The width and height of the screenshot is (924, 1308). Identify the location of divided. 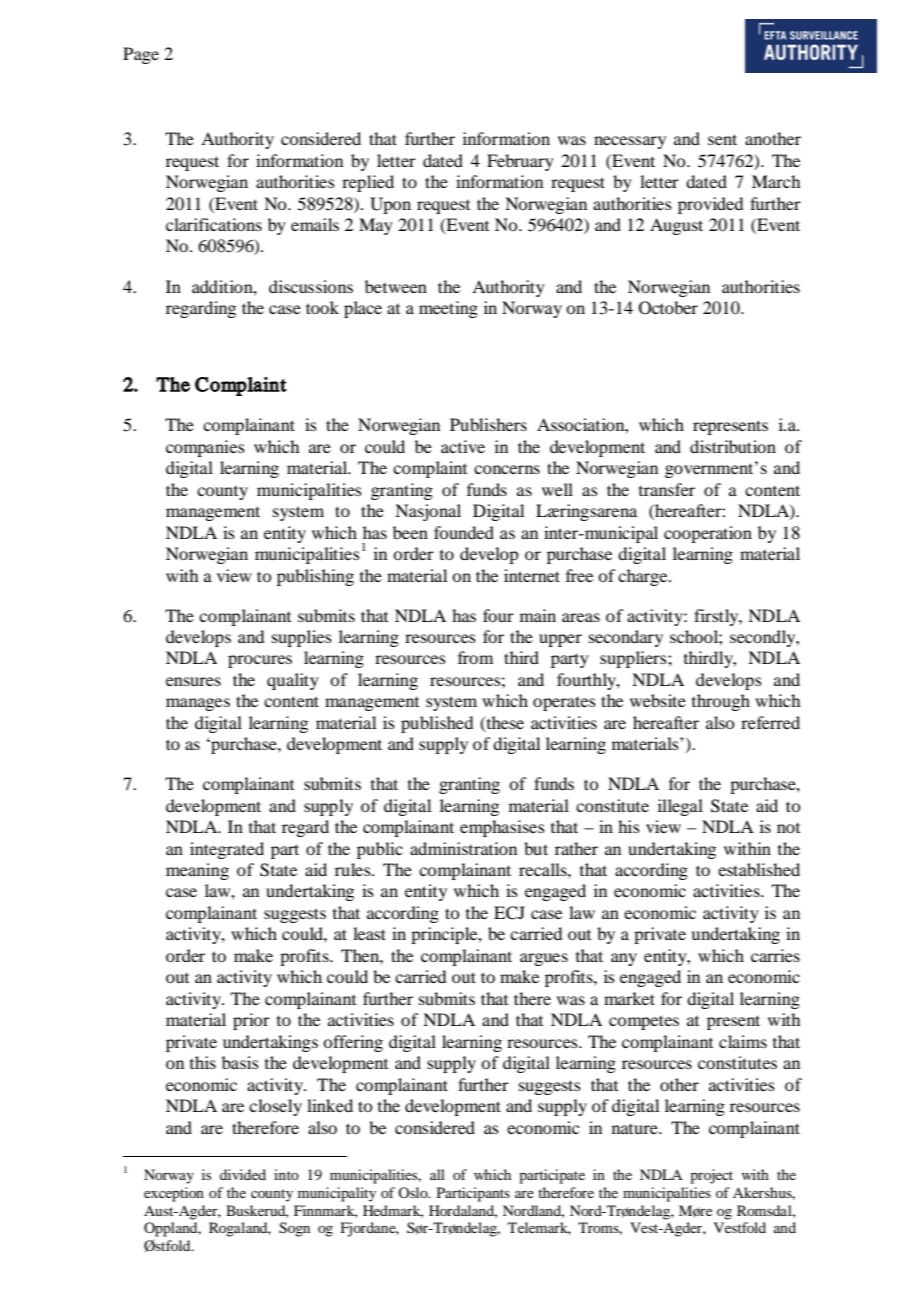
(243, 1174).
